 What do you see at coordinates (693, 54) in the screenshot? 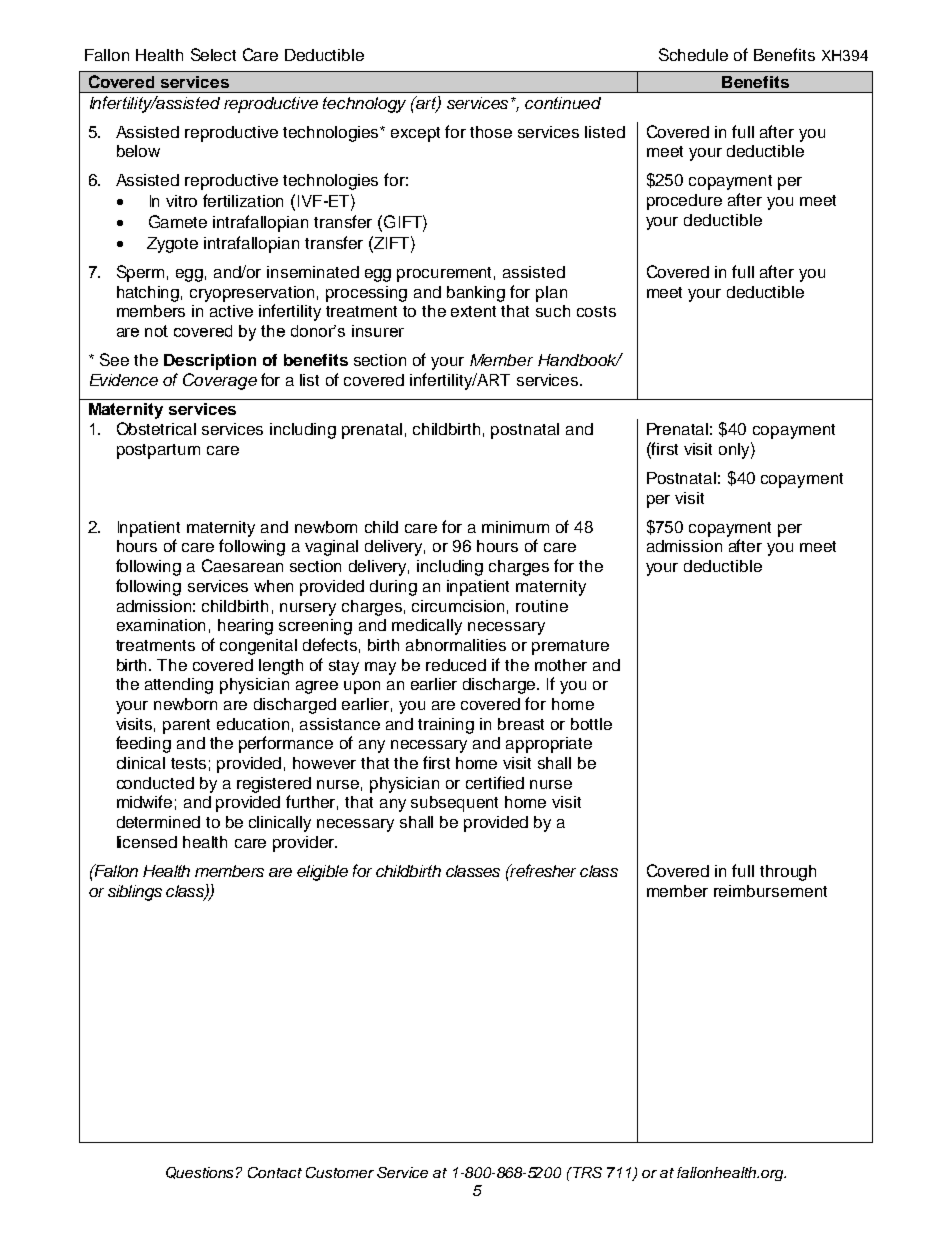
I see `Schedule` at bounding box center [693, 54].
